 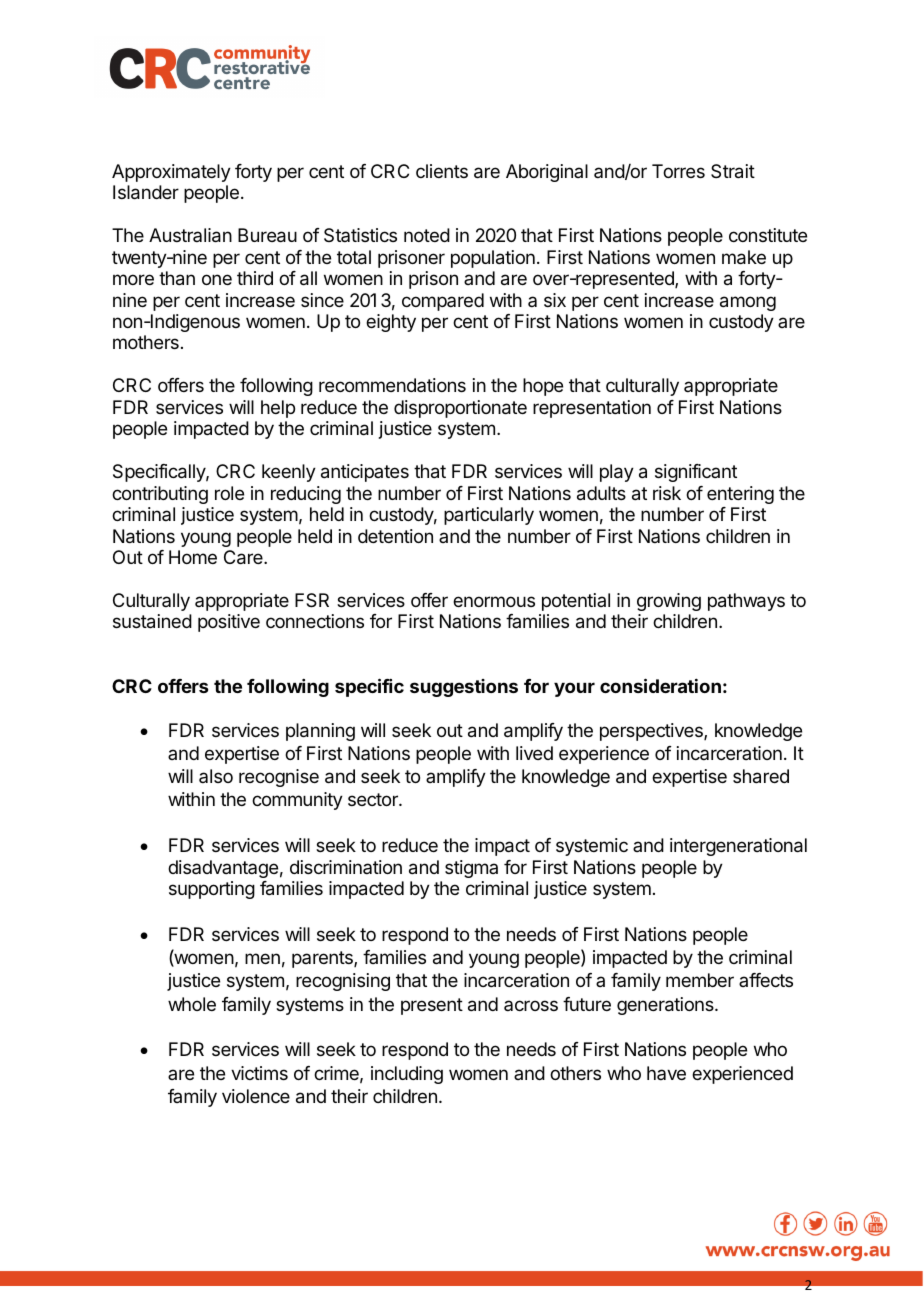 What do you see at coordinates (471, 869) in the screenshot?
I see `stigma` at bounding box center [471, 869].
